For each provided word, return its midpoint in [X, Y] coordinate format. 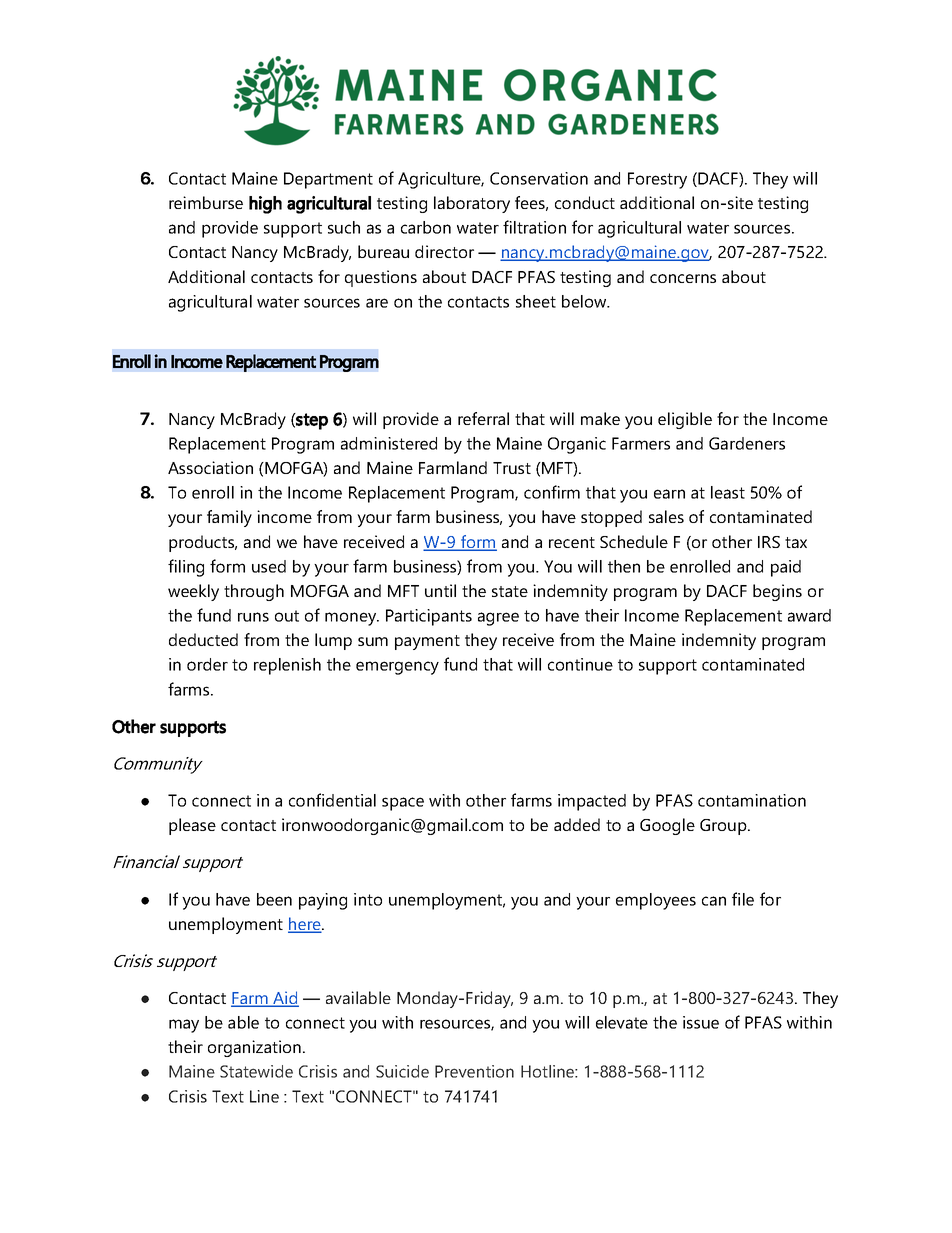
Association [210, 467]
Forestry [657, 180]
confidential [332, 800]
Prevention [474, 1071]
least [728, 492]
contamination [752, 800]
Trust [512, 468]
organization [254, 1048]
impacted [592, 802]
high [265, 205]
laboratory [472, 204]
